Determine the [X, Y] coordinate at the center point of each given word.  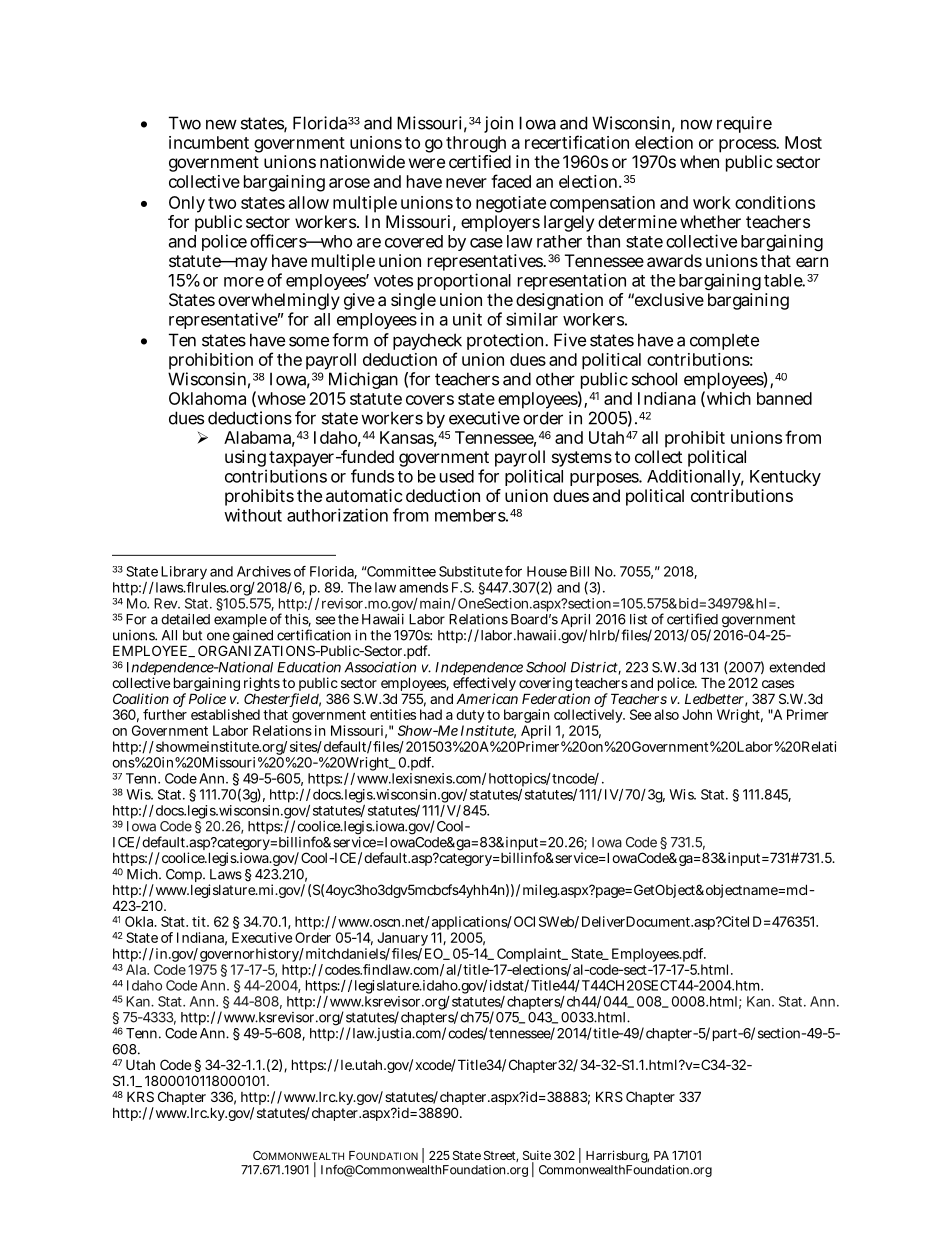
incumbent [209, 142]
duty [470, 717]
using [246, 460]
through [478, 146]
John [697, 714]
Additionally [695, 477]
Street [501, 1156]
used [457, 476]
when [699, 161]
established [225, 714]
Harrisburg [617, 1158]
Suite [537, 1156]
